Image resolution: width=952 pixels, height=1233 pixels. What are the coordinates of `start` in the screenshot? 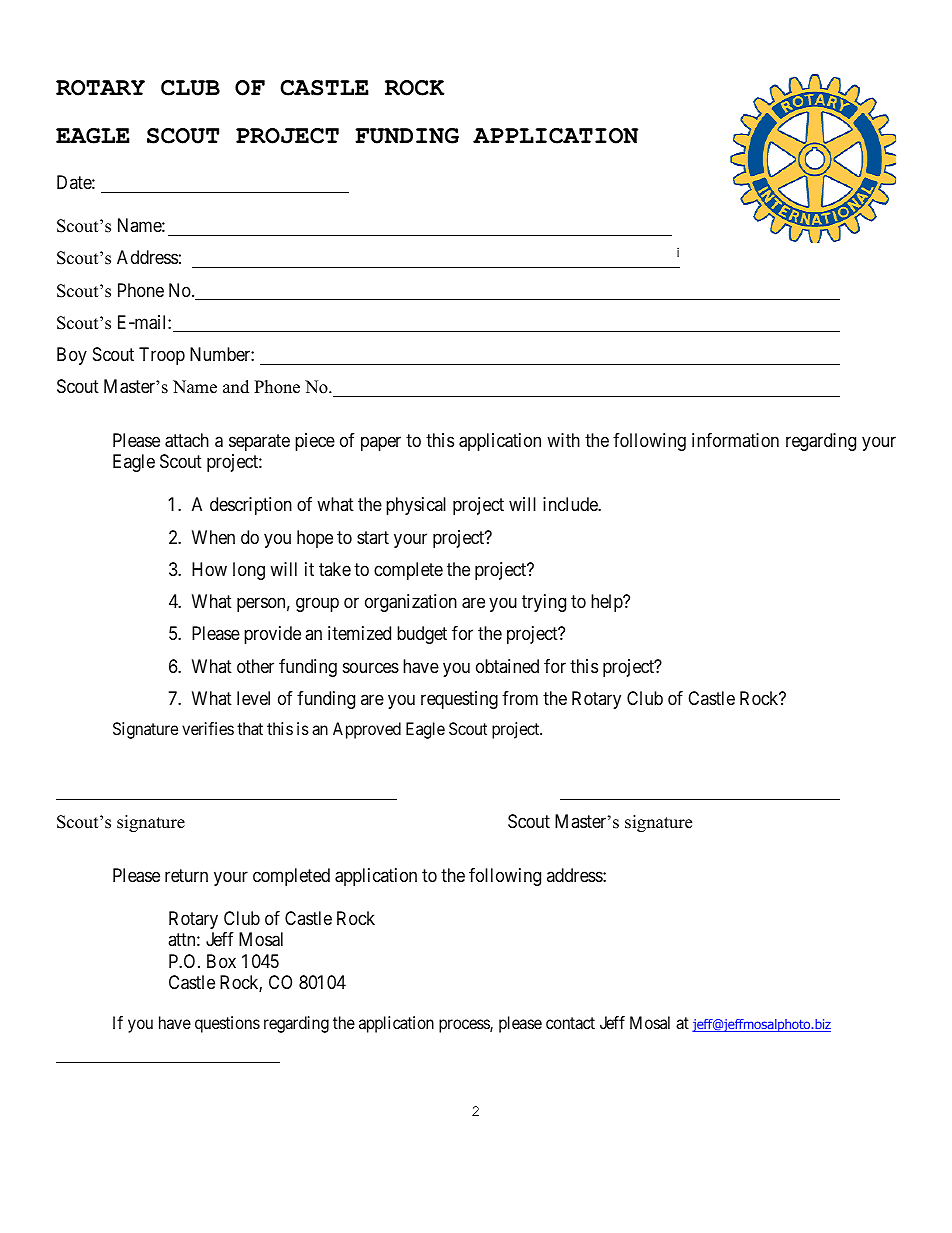 It's located at (373, 537).
